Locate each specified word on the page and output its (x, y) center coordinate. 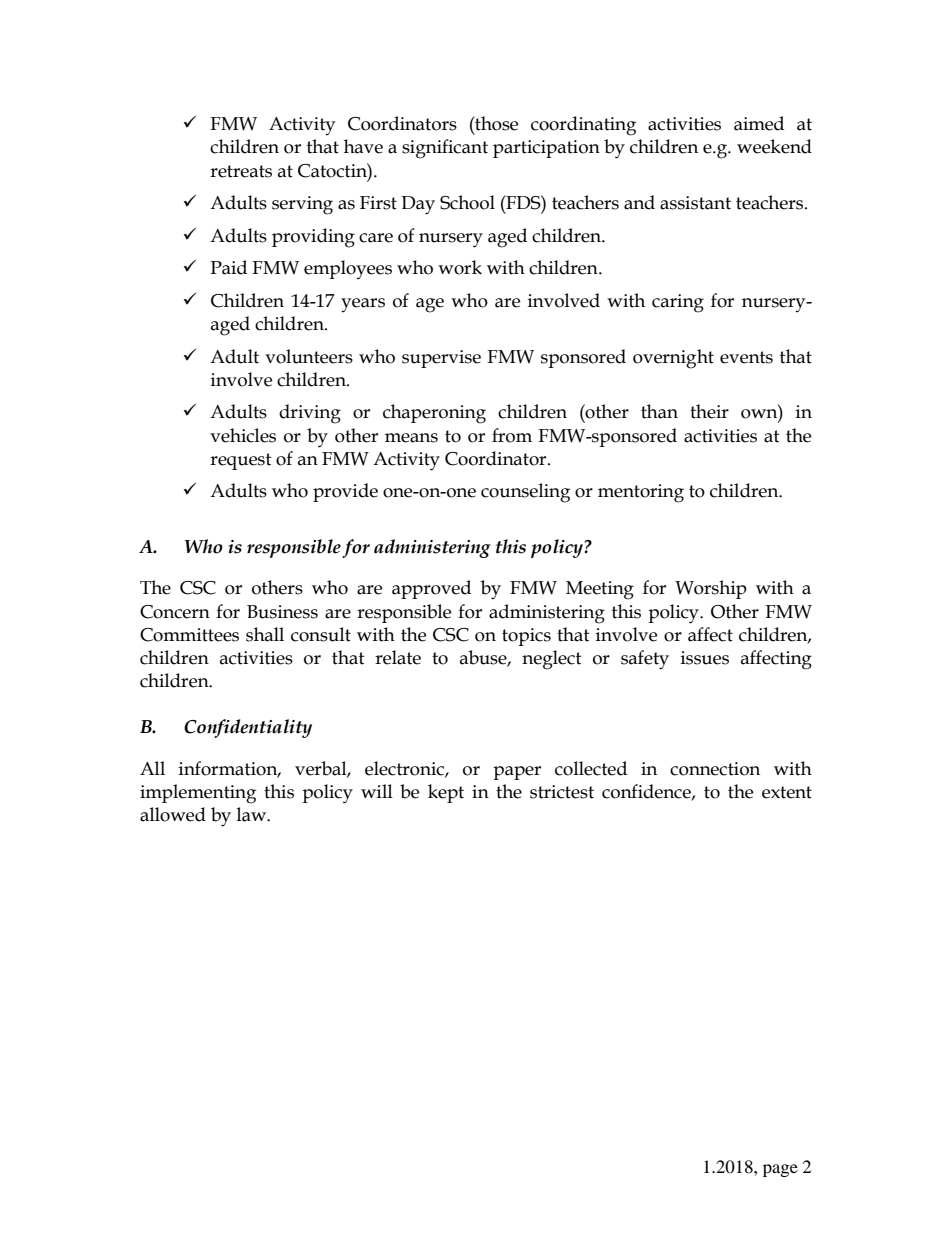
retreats (241, 171)
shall (265, 634)
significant (445, 149)
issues (705, 658)
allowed (173, 814)
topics (526, 637)
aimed (759, 123)
